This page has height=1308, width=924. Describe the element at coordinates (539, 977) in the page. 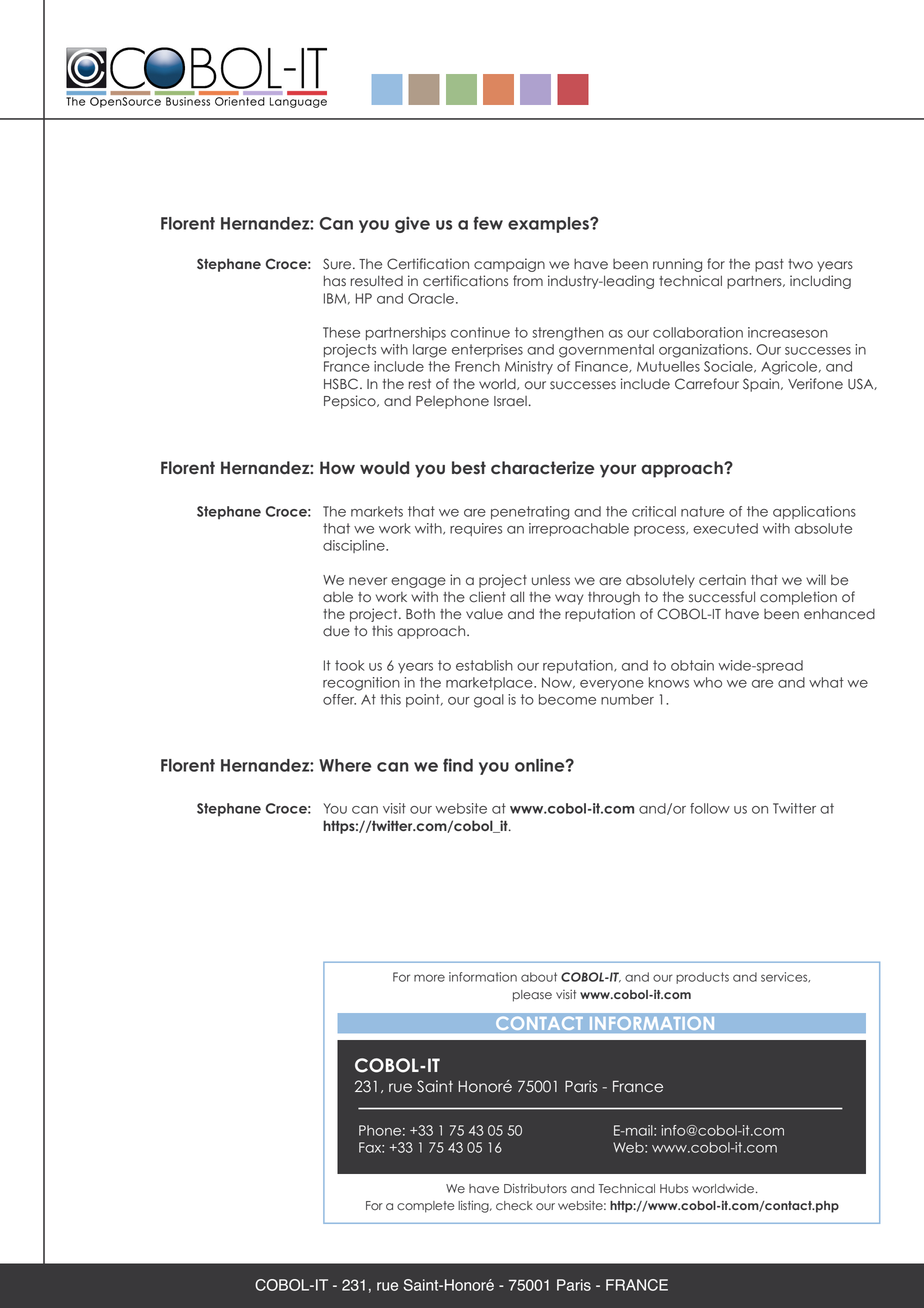

I see `about` at that location.
